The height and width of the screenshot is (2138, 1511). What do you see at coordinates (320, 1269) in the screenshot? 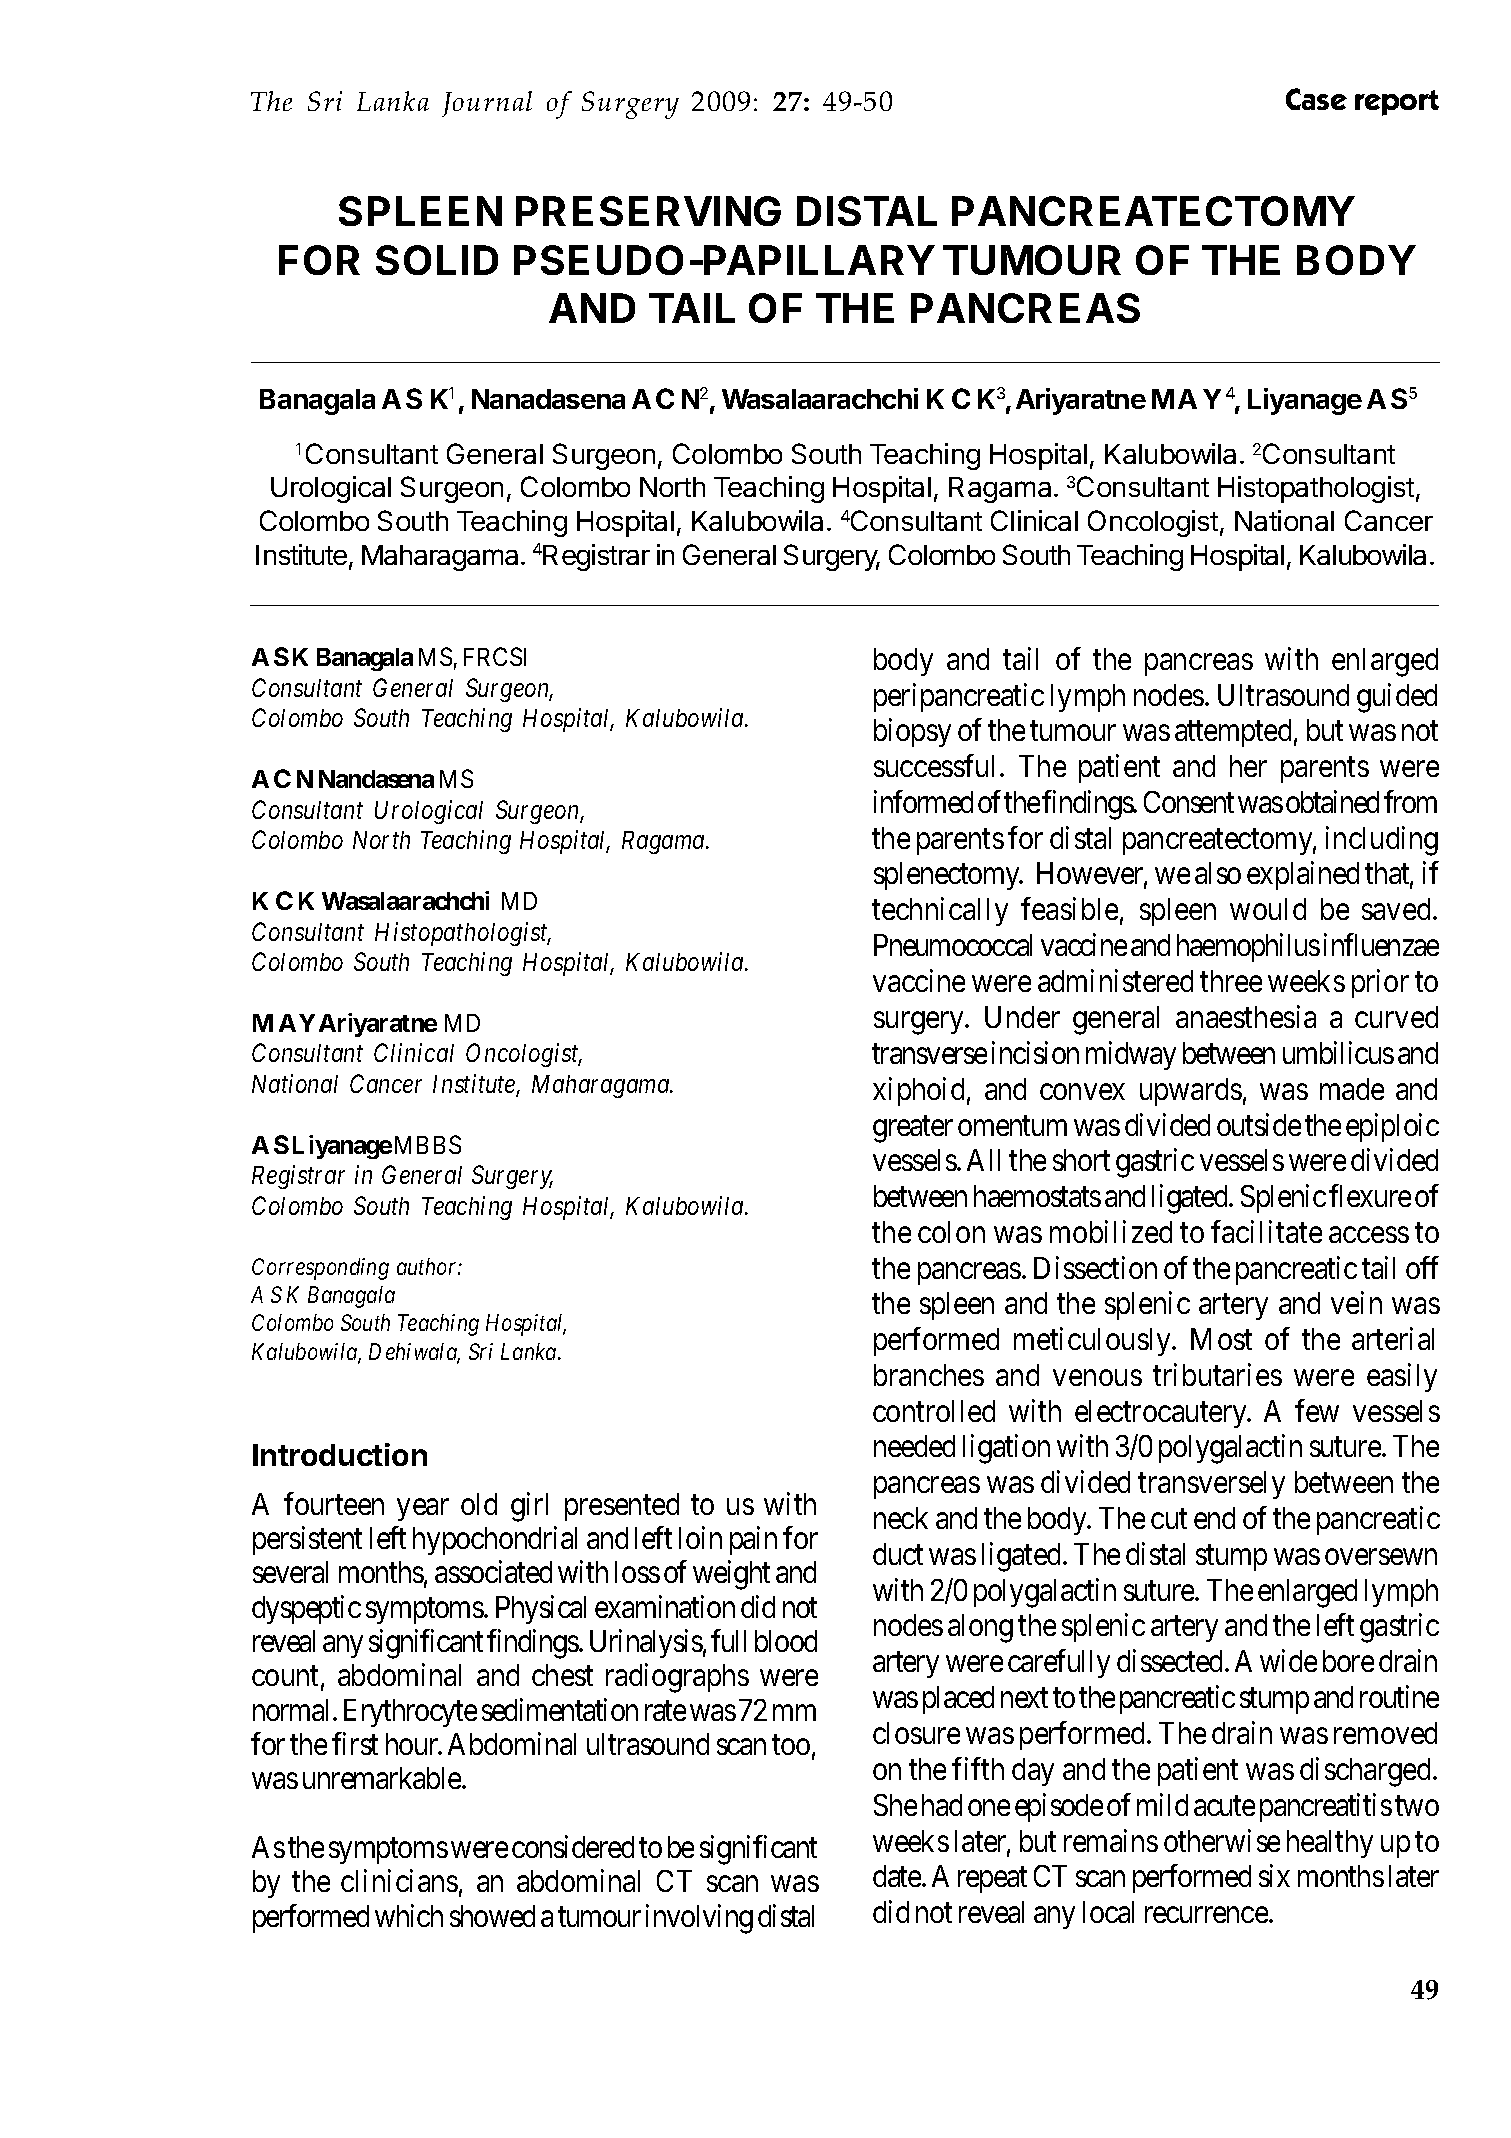
I see `Corresponding` at bounding box center [320, 1269].
